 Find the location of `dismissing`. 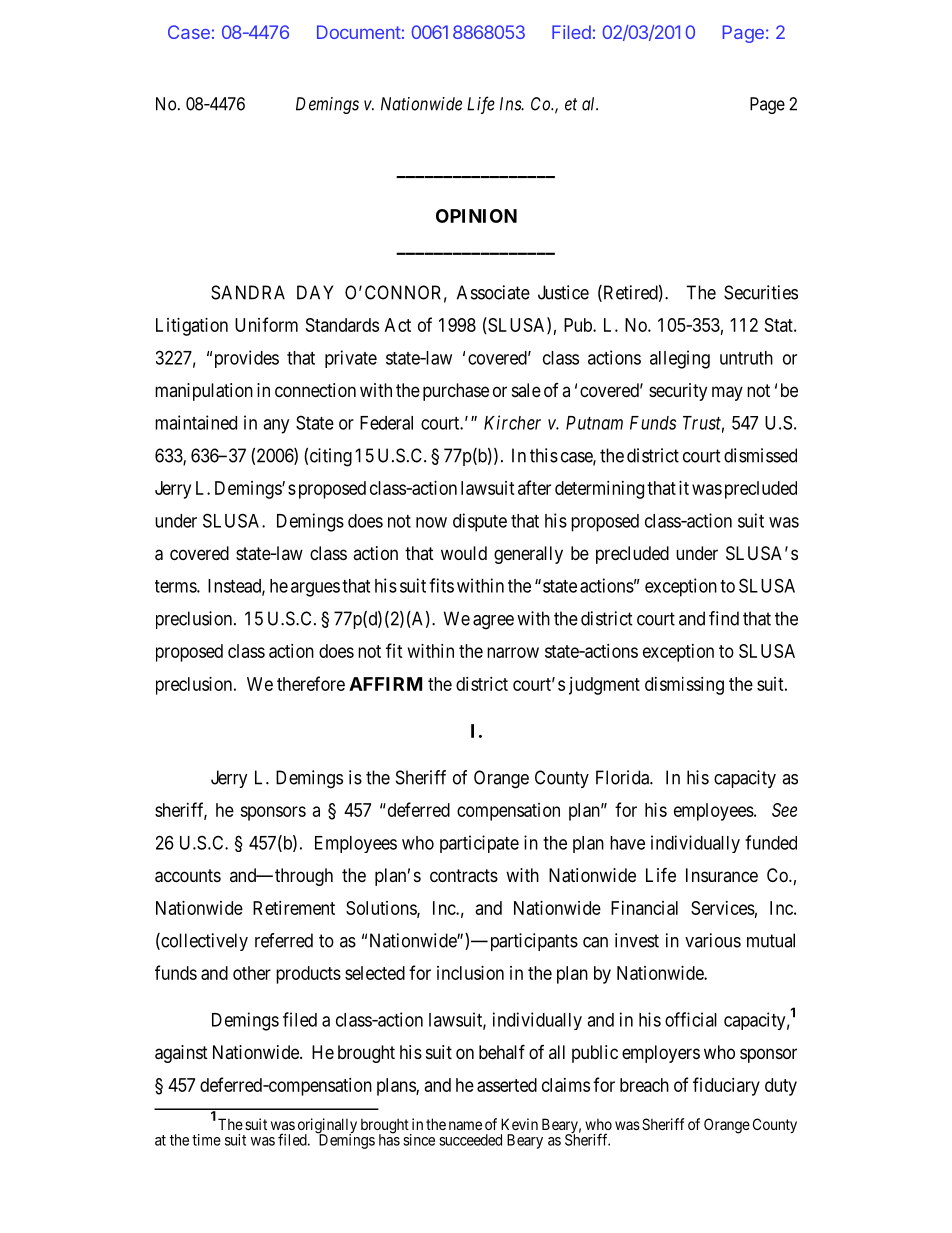

dismissing is located at coordinates (684, 686).
